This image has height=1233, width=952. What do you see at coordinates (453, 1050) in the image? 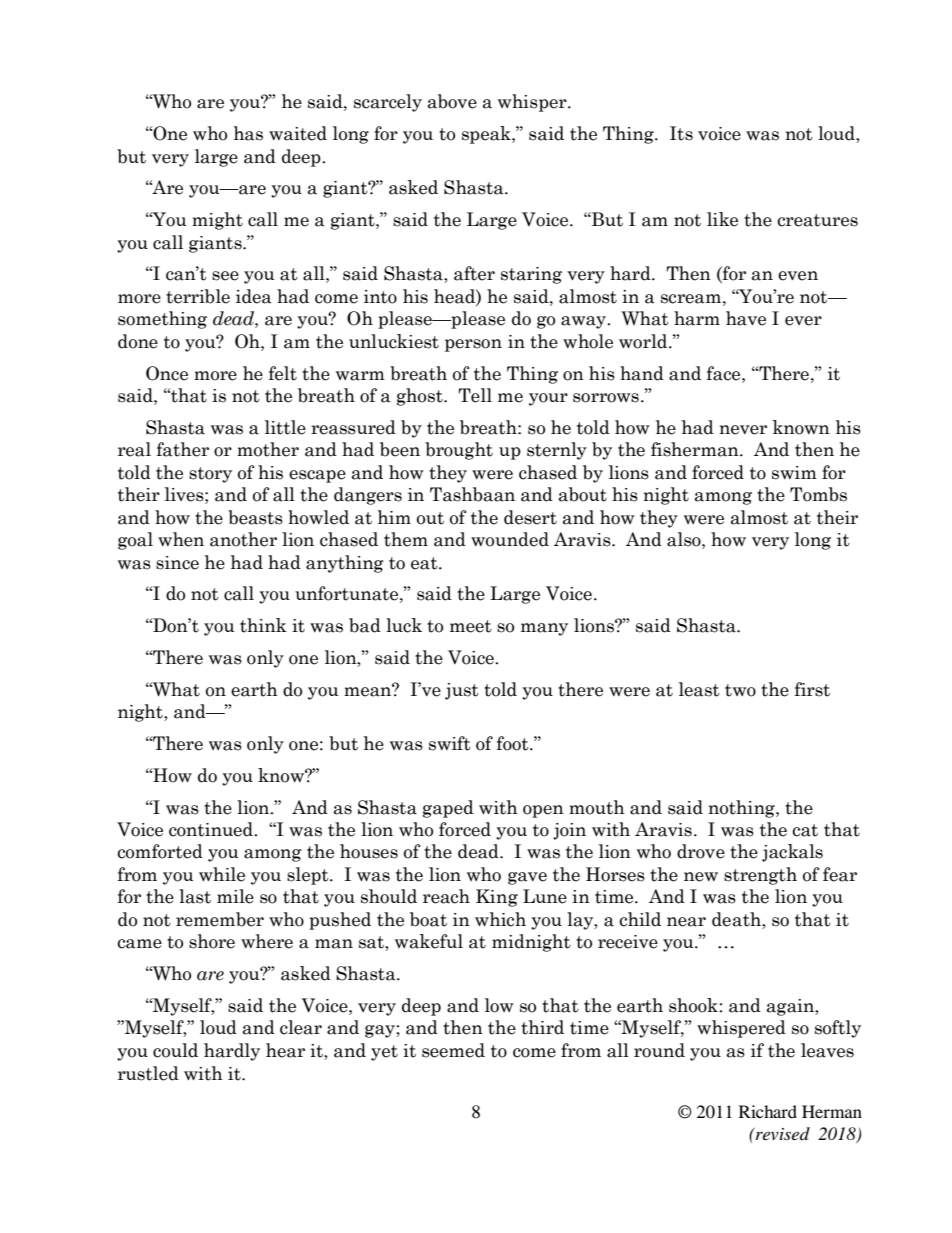
I see `seemed` at bounding box center [453, 1050].
